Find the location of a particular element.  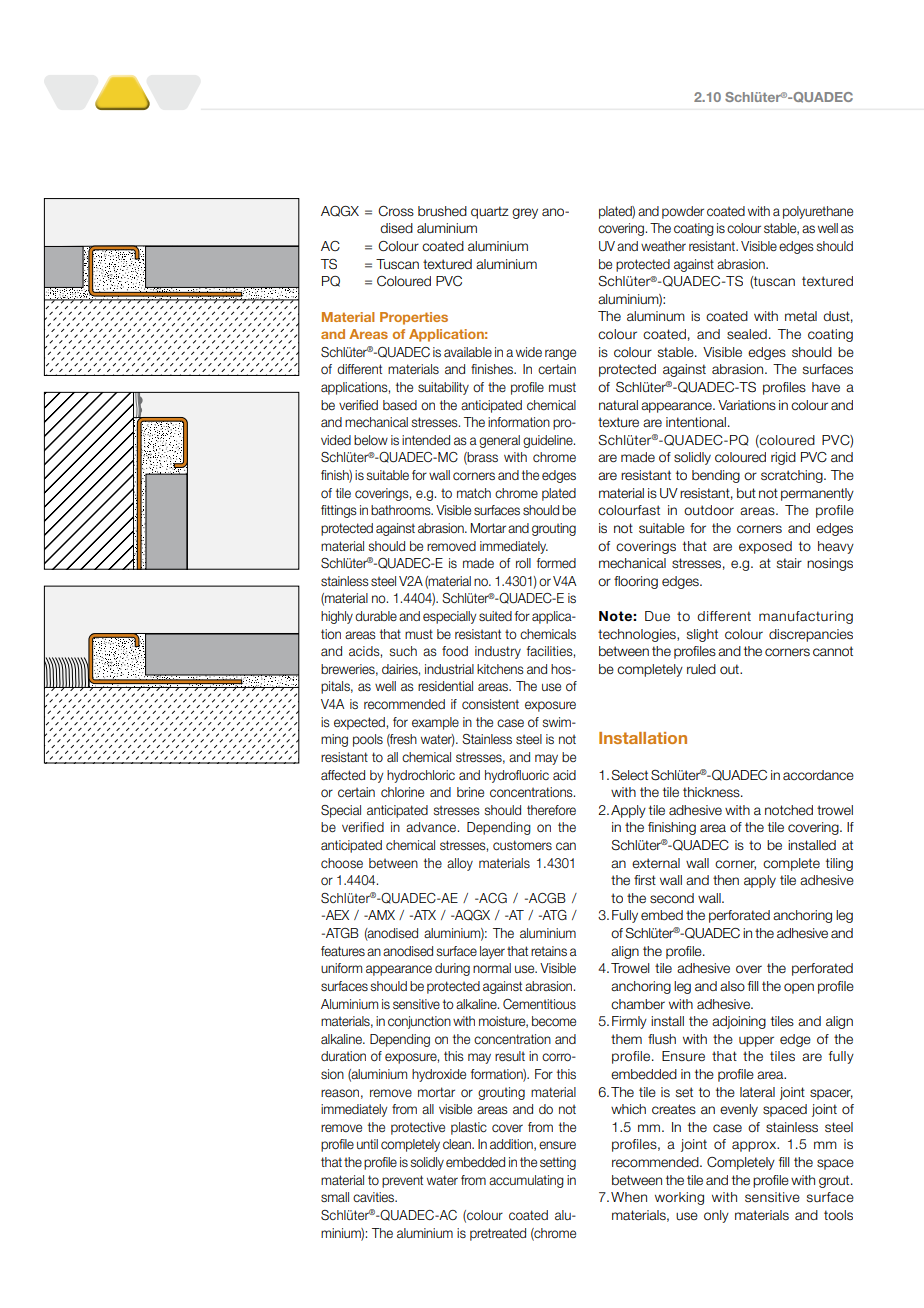

Cross is located at coordinates (396, 211).
